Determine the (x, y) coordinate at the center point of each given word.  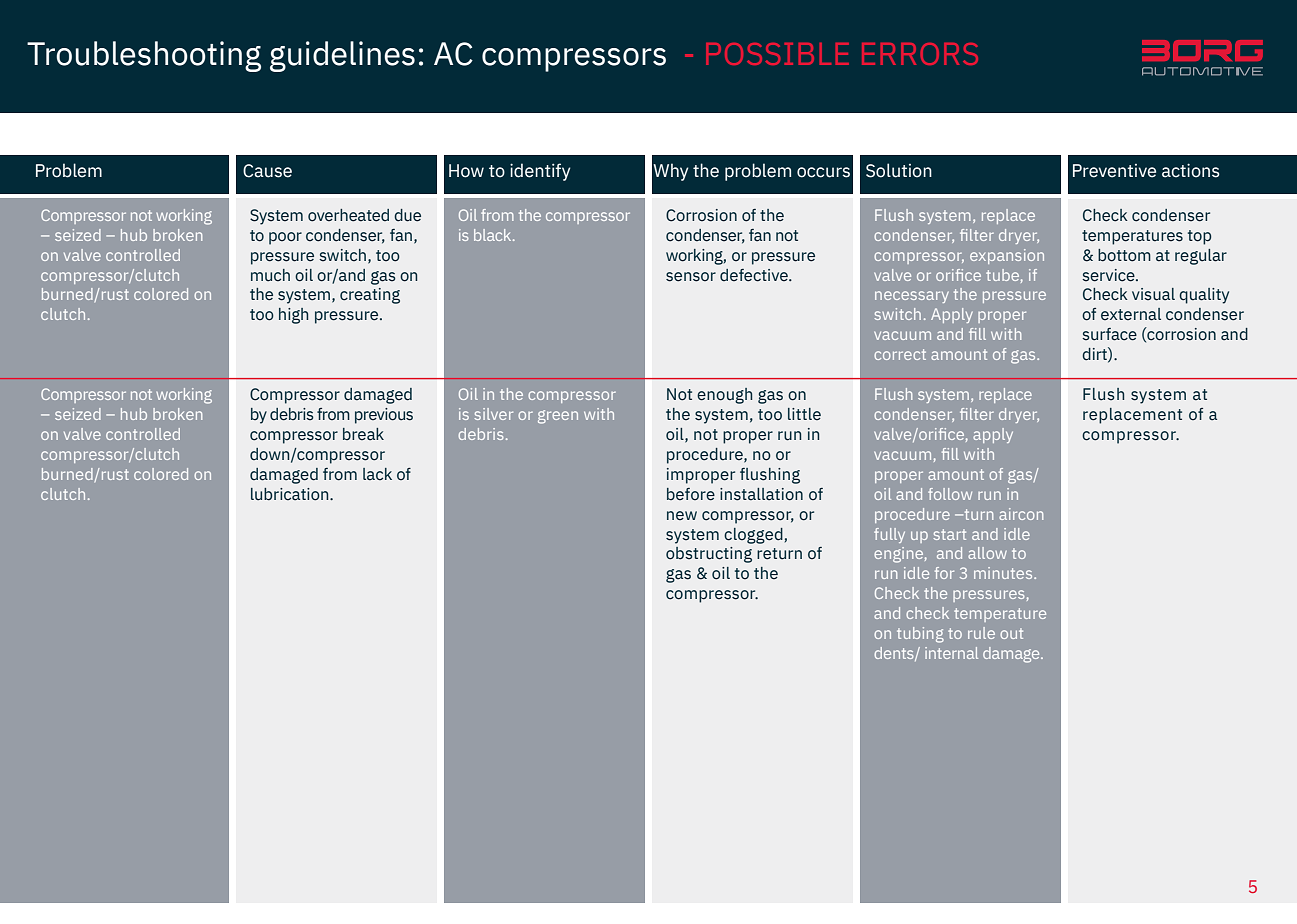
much (270, 275)
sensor (691, 277)
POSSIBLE (777, 54)
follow (950, 494)
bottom (1124, 255)
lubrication (291, 494)
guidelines (342, 56)
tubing (920, 635)
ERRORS (920, 54)
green (558, 417)
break (363, 434)
